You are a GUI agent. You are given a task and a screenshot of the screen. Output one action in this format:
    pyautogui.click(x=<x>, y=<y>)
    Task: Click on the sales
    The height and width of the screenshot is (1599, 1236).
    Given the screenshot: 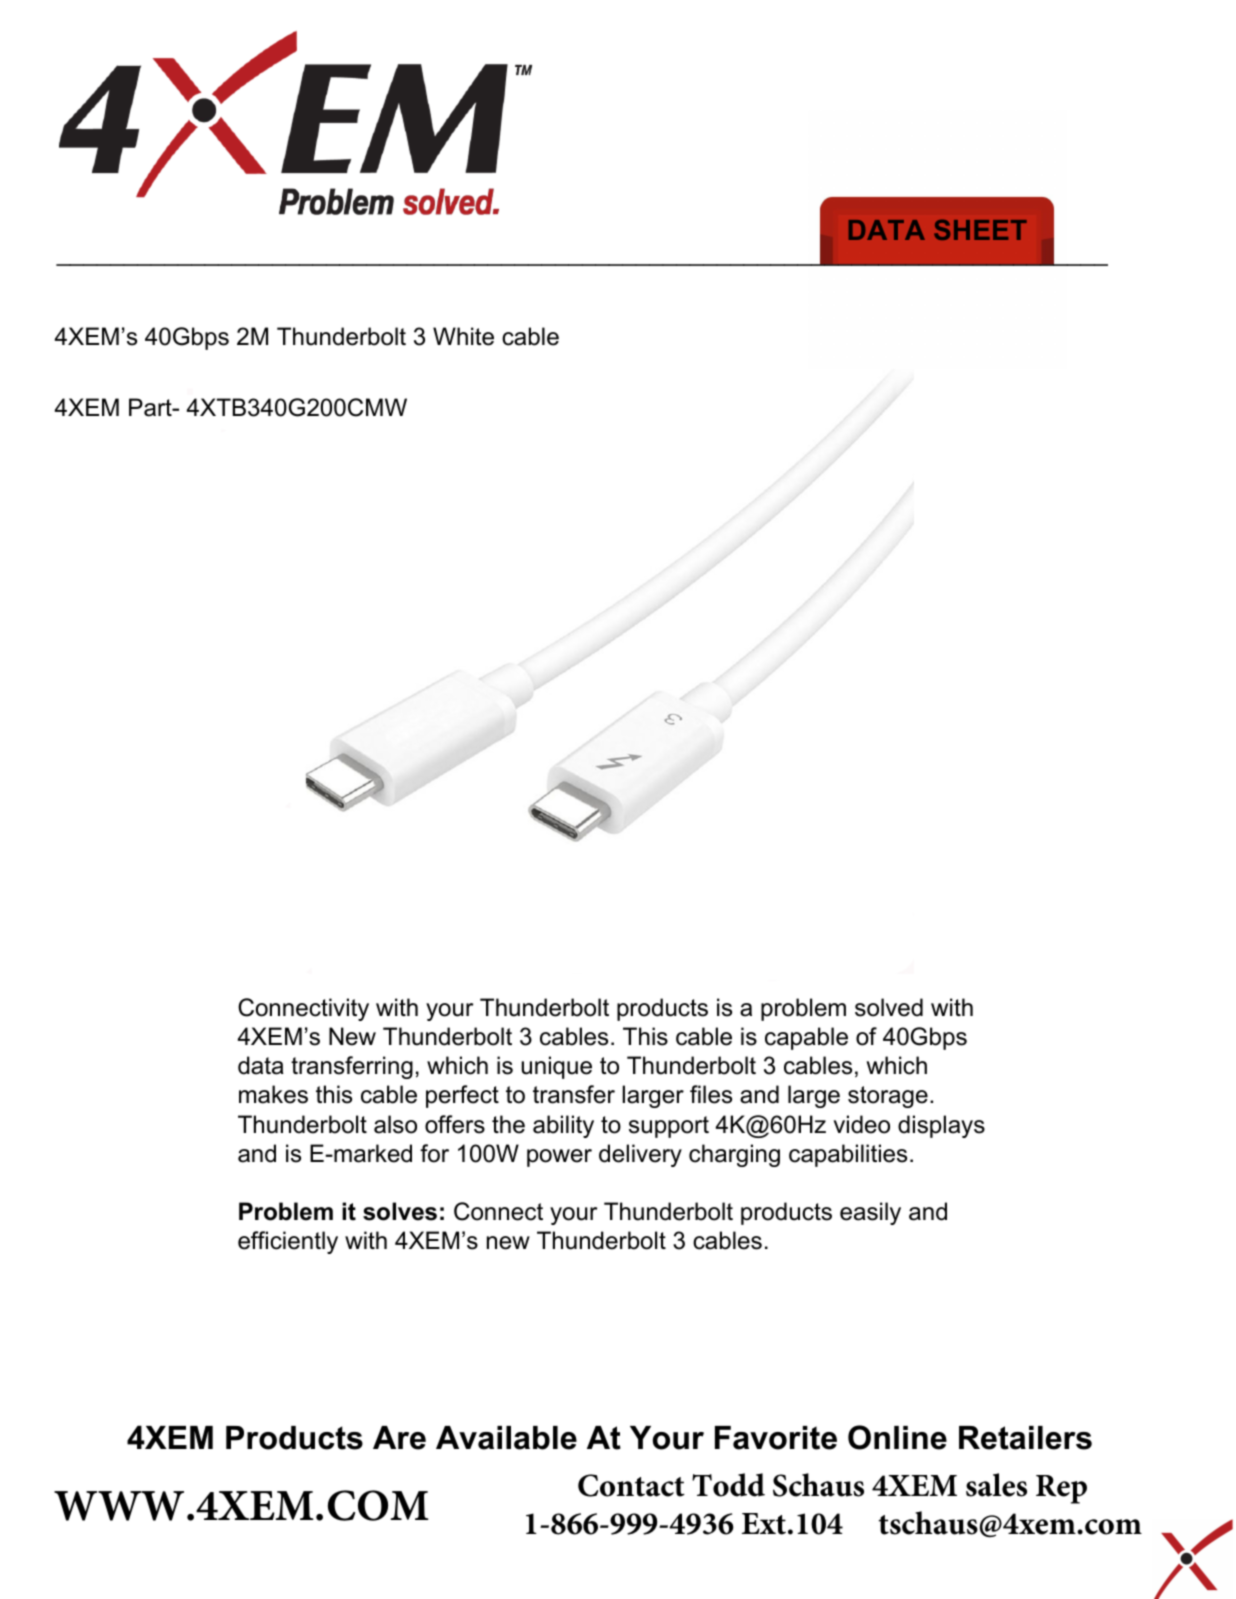 What is the action you would take?
    pyautogui.click(x=996, y=1485)
